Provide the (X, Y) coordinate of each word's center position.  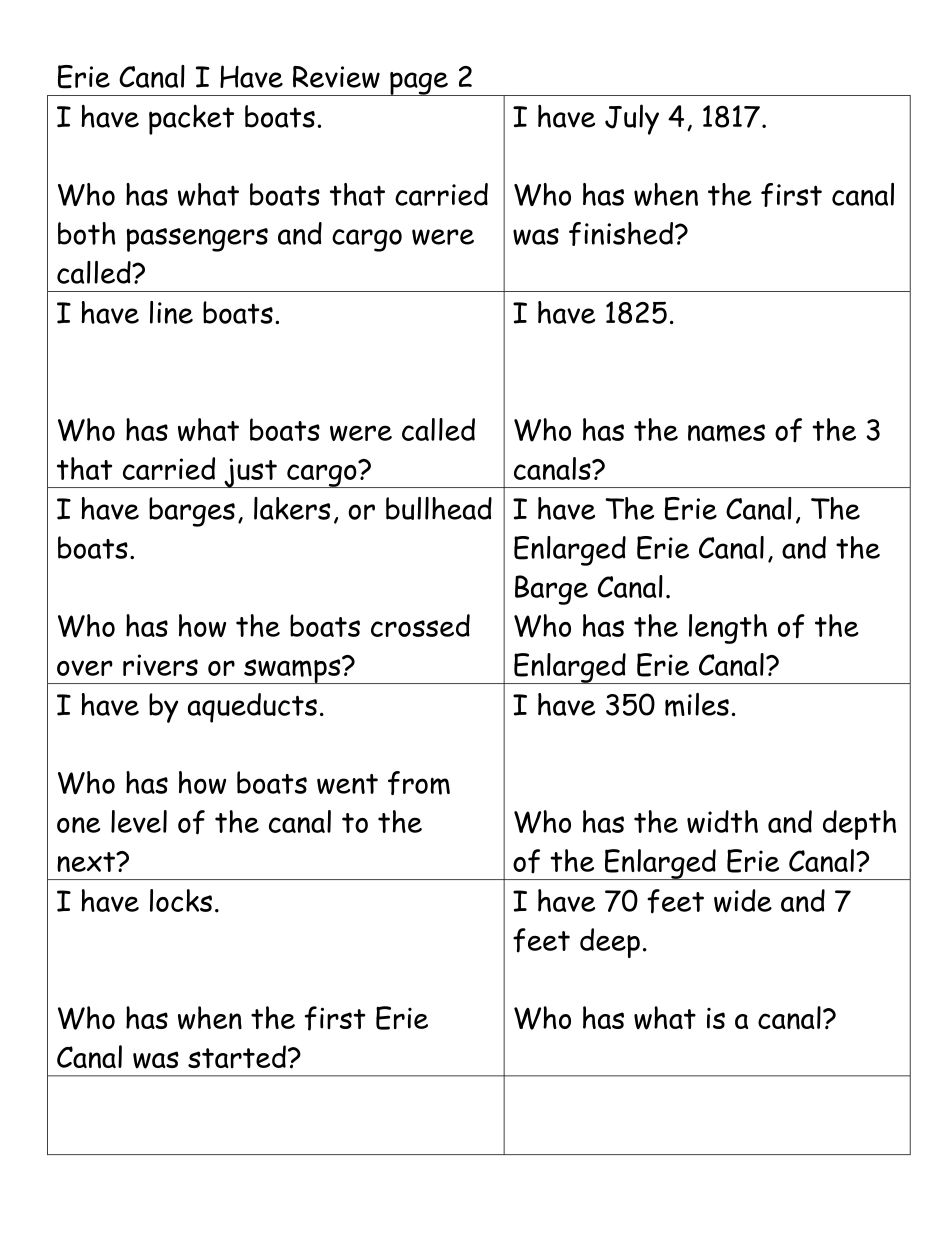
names (726, 433)
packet (191, 119)
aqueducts (252, 708)
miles (697, 705)
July (632, 119)
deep (610, 943)
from (419, 783)
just (250, 473)
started (237, 1056)
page (419, 84)
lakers (292, 508)
